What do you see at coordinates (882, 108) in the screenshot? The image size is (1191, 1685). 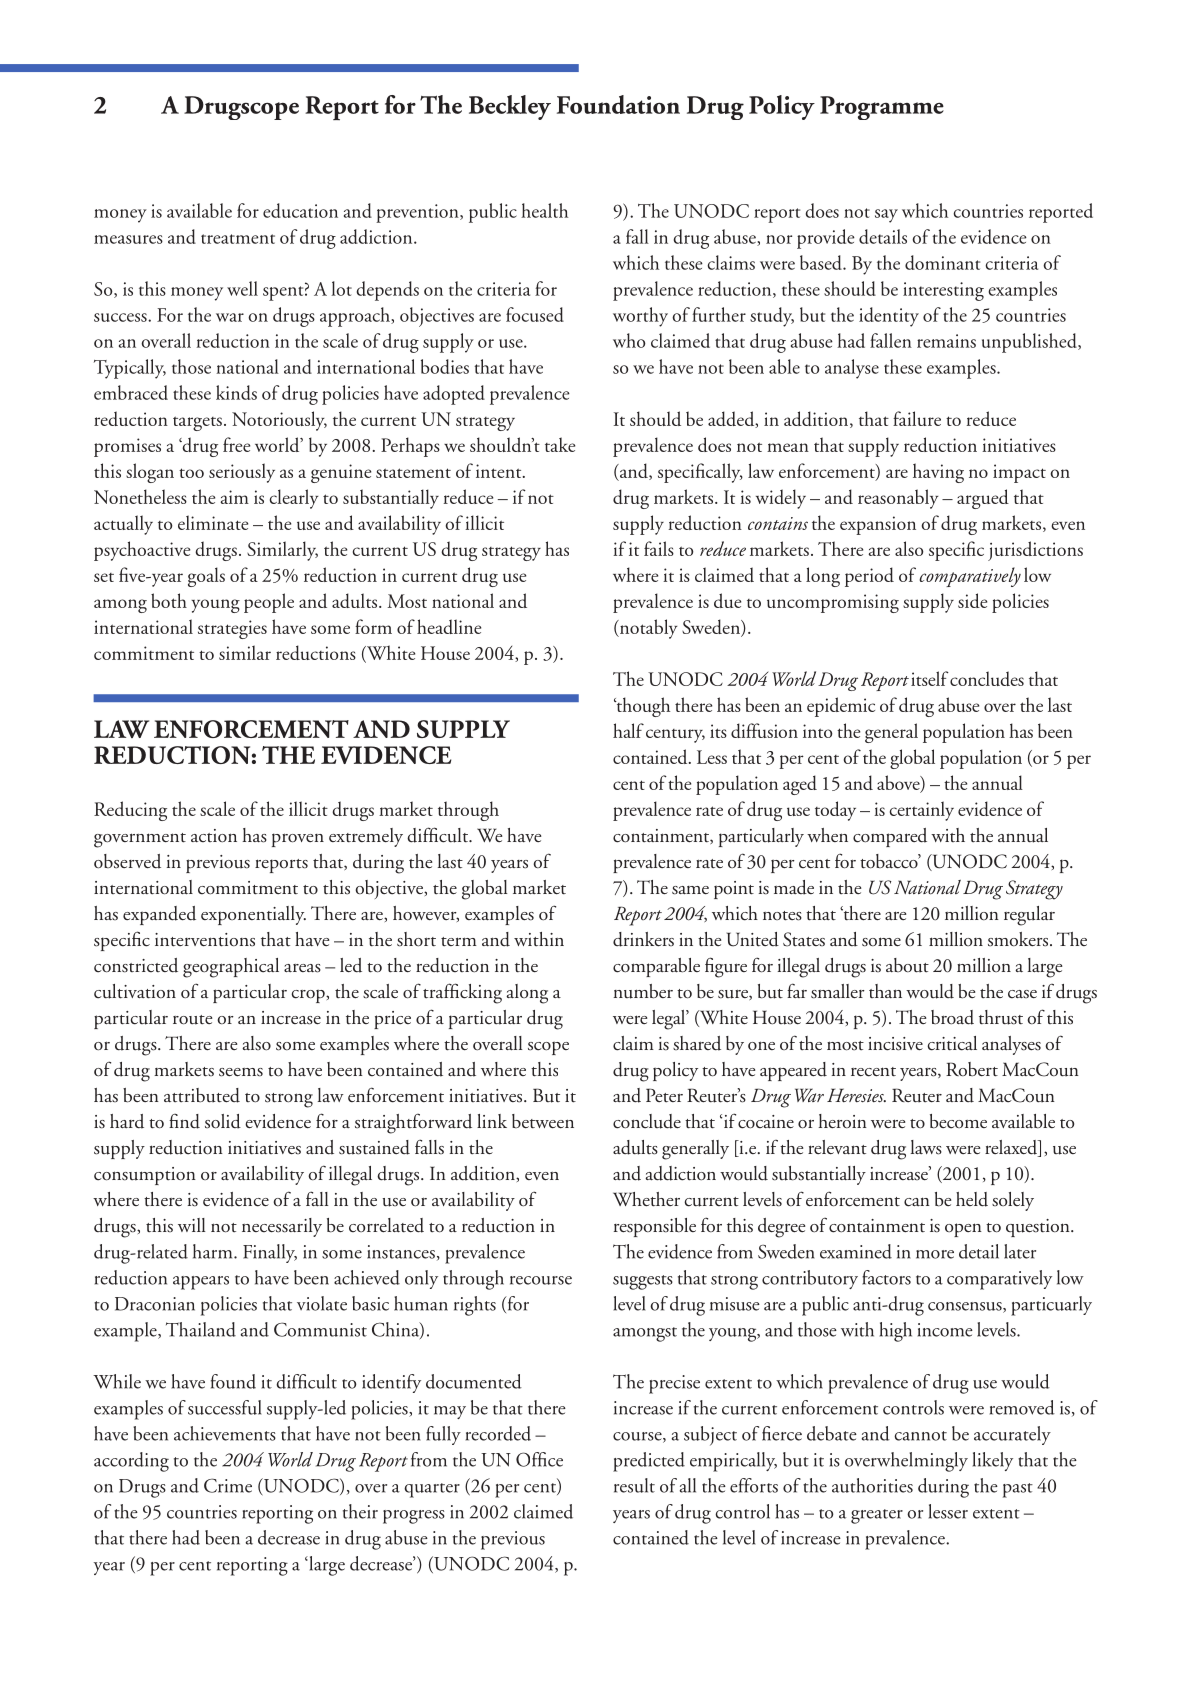 I see `Programme` at bounding box center [882, 108].
